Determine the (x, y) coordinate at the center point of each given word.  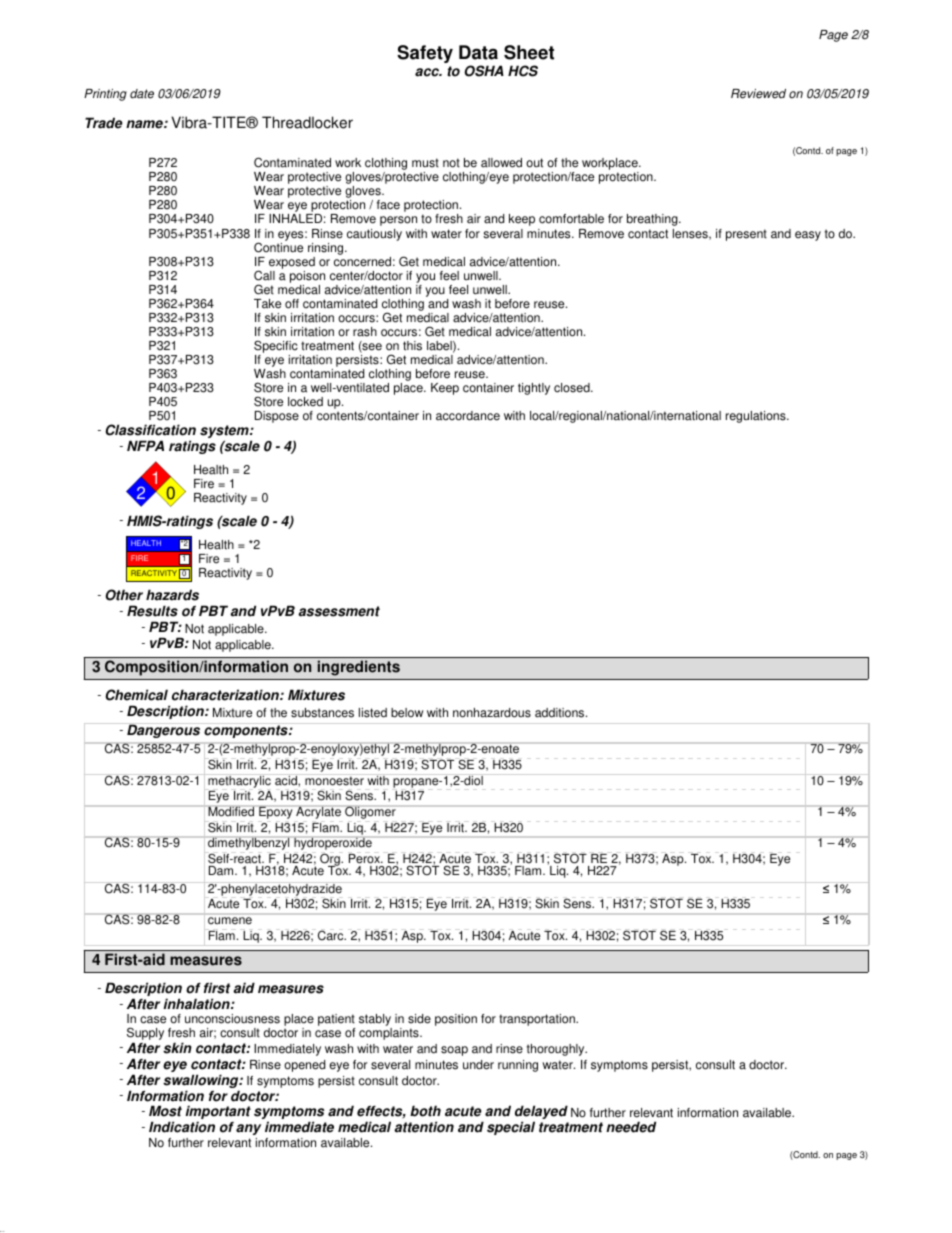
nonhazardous (492, 713)
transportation (538, 1020)
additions (561, 713)
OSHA (484, 71)
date (142, 94)
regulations (757, 417)
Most (165, 1111)
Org (330, 860)
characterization (226, 695)
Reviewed (758, 94)
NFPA (145, 445)
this (412, 346)
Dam (222, 871)
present (746, 235)
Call (264, 275)
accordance (468, 416)
